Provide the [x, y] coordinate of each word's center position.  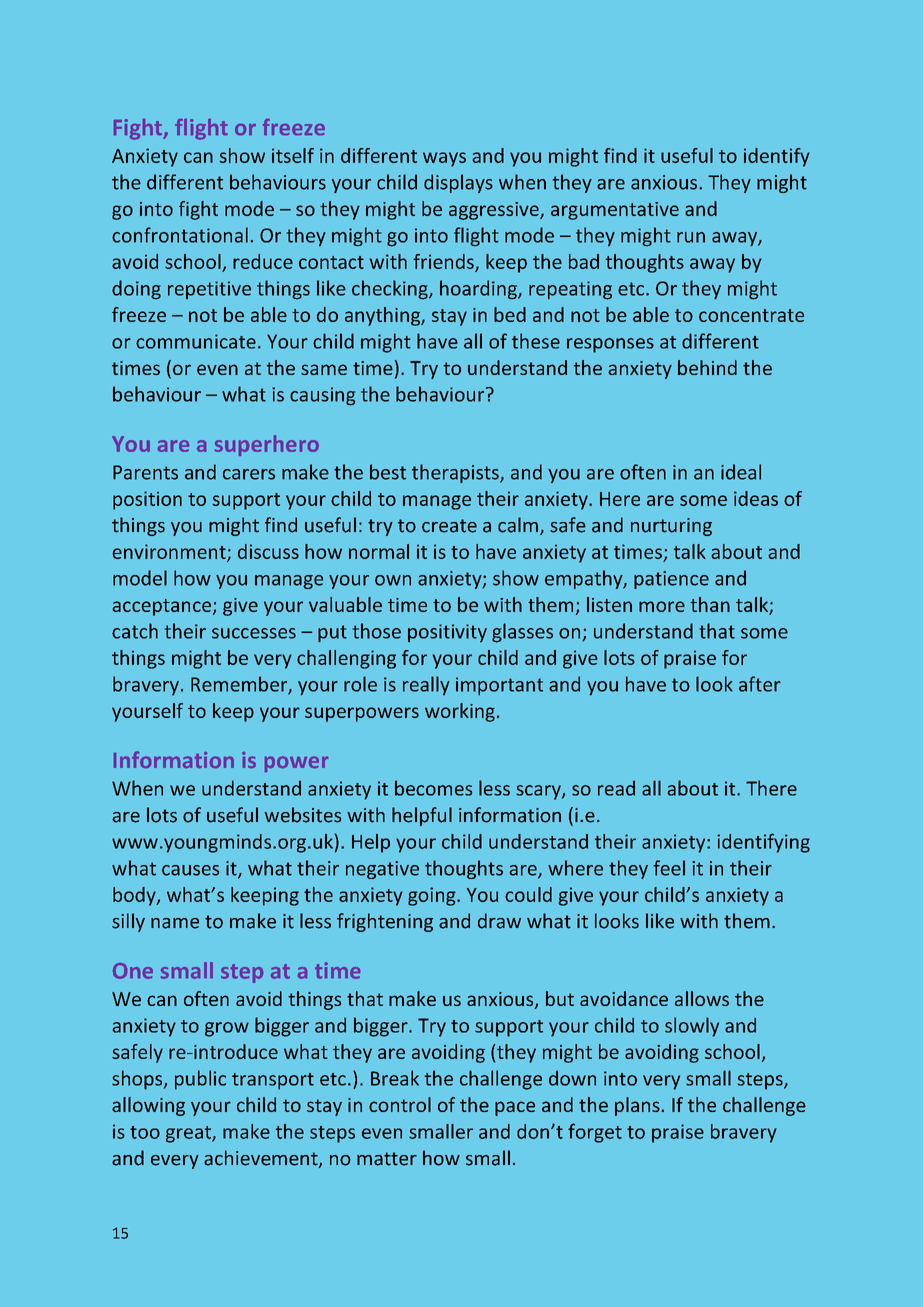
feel [669, 868]
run [691, 237]
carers [249, 474]
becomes [433, 788]
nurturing [671, 527]
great [189, 1134]
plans [638, 1106]
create [449, 526]
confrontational [180, 235]
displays [458, 183]
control [400, 1104]
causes [190, 870]
